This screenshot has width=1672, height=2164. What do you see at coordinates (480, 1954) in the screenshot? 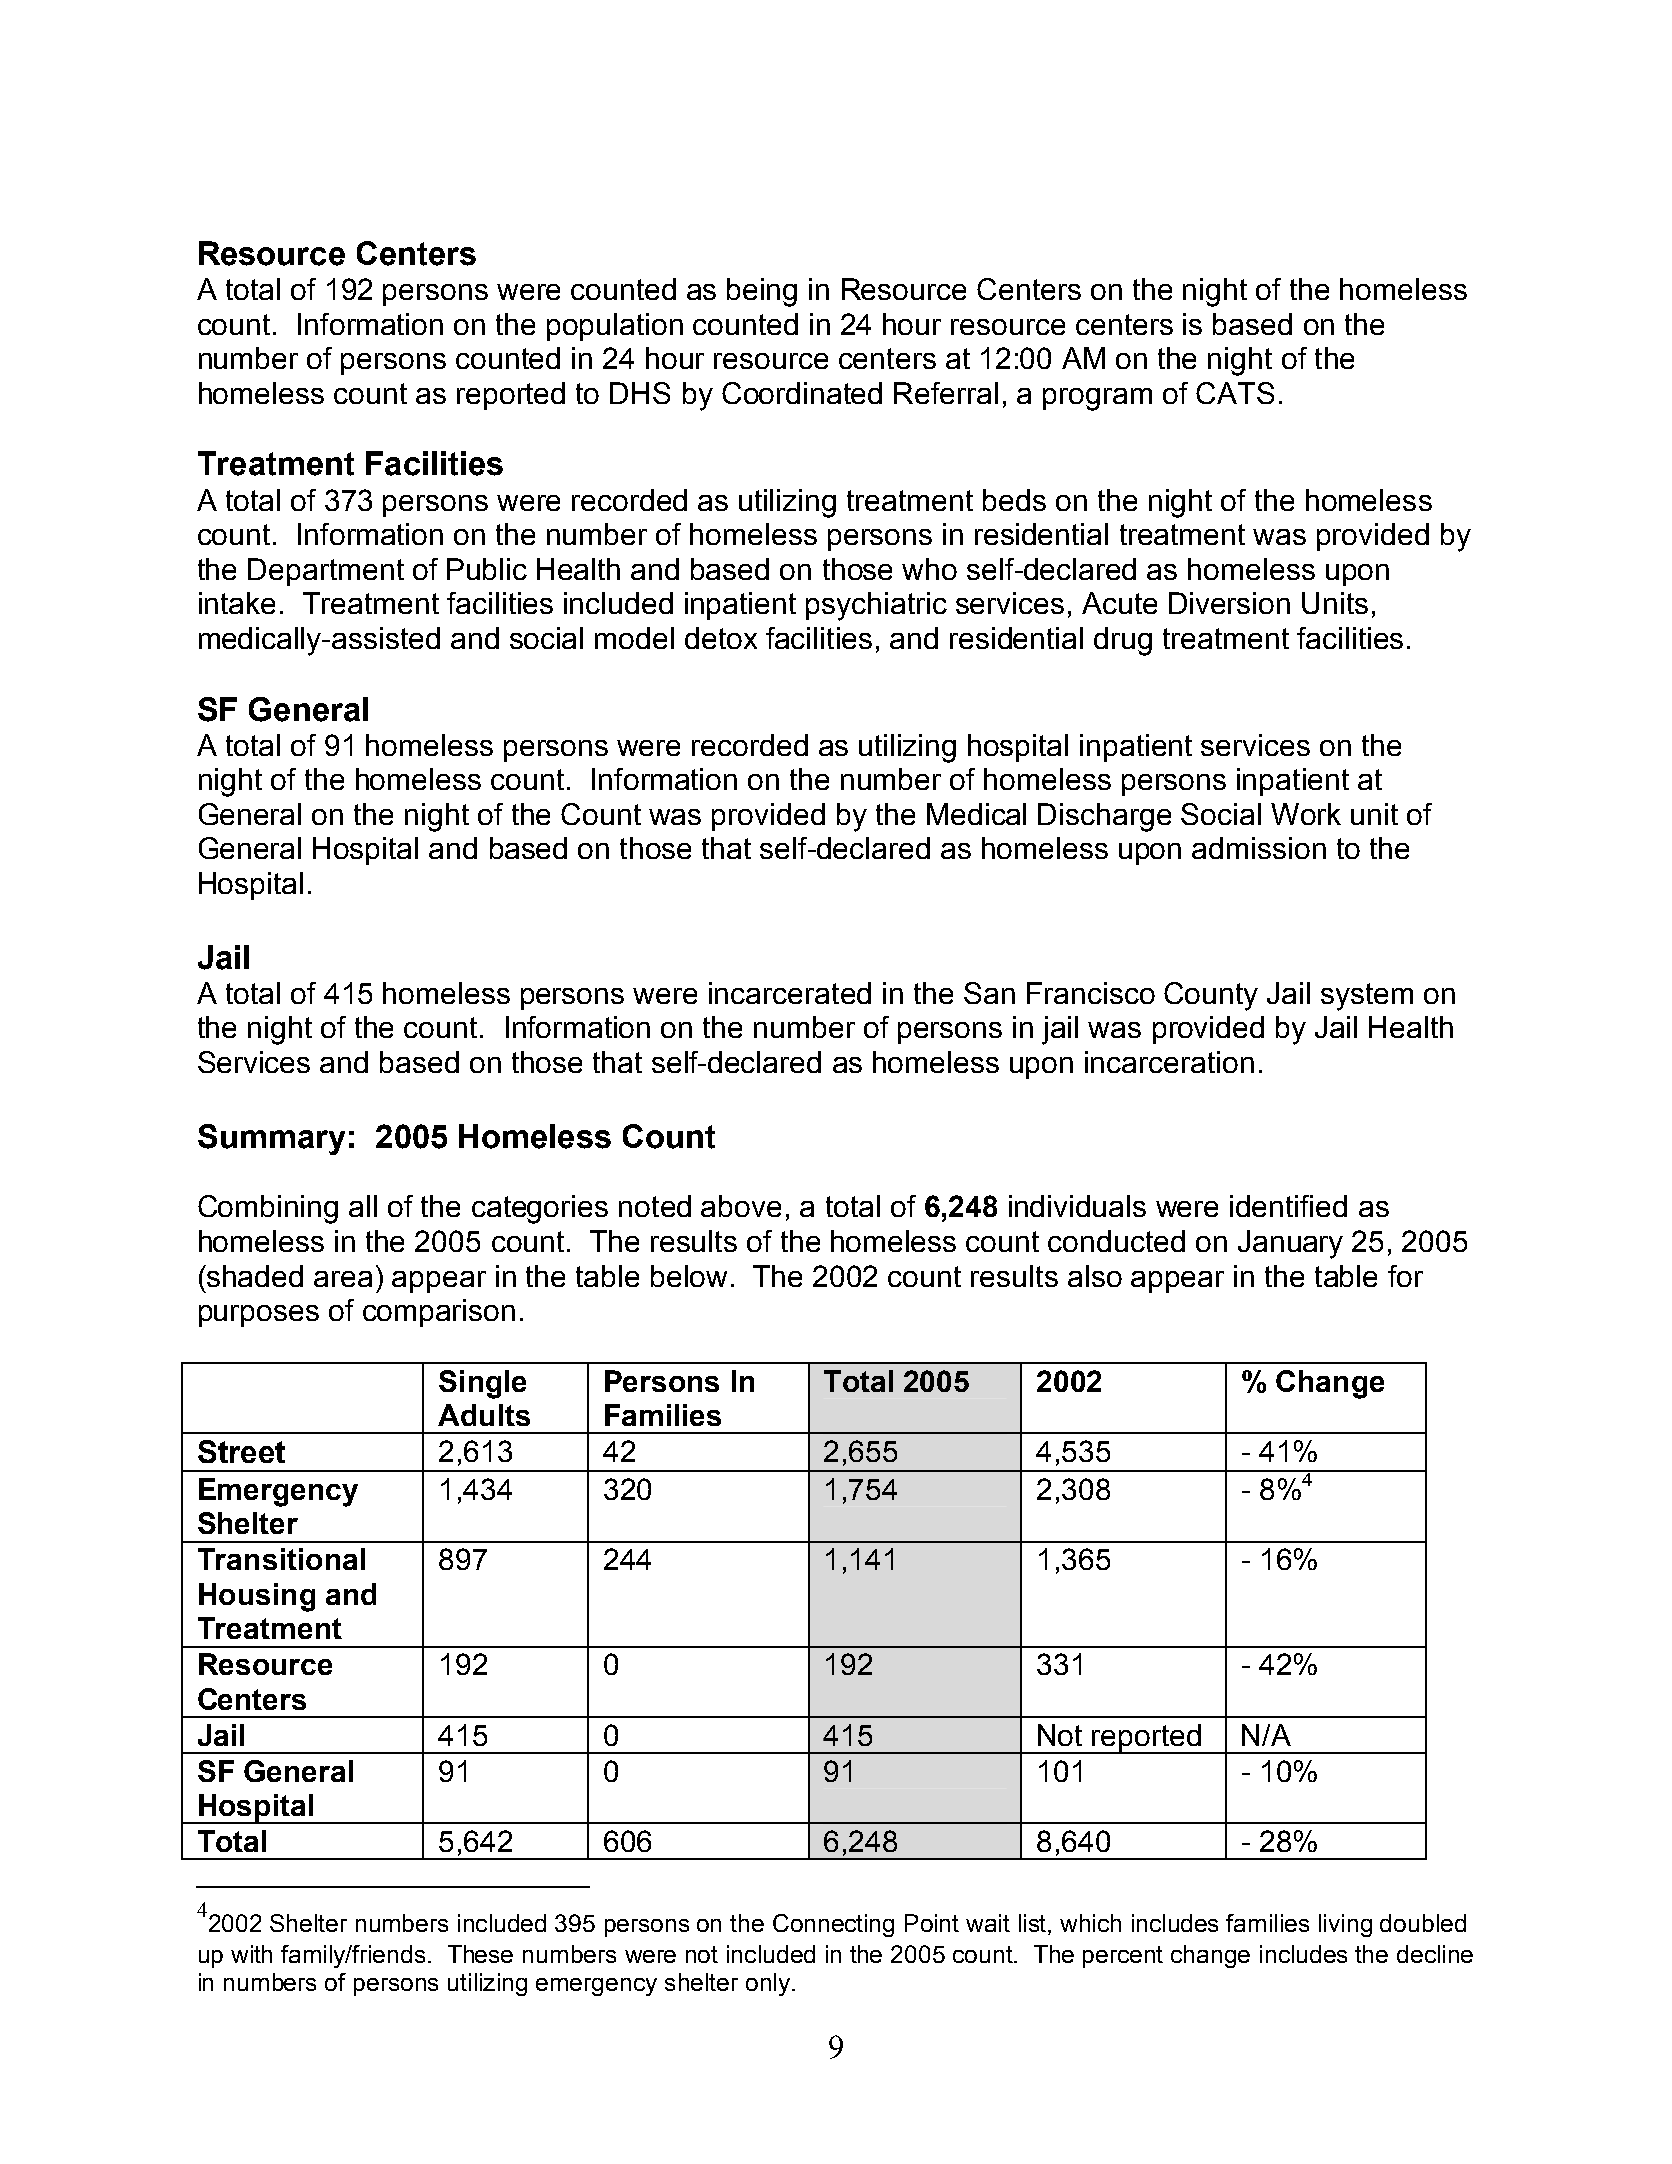
I see `These` at bounding box center [480, 1954].
